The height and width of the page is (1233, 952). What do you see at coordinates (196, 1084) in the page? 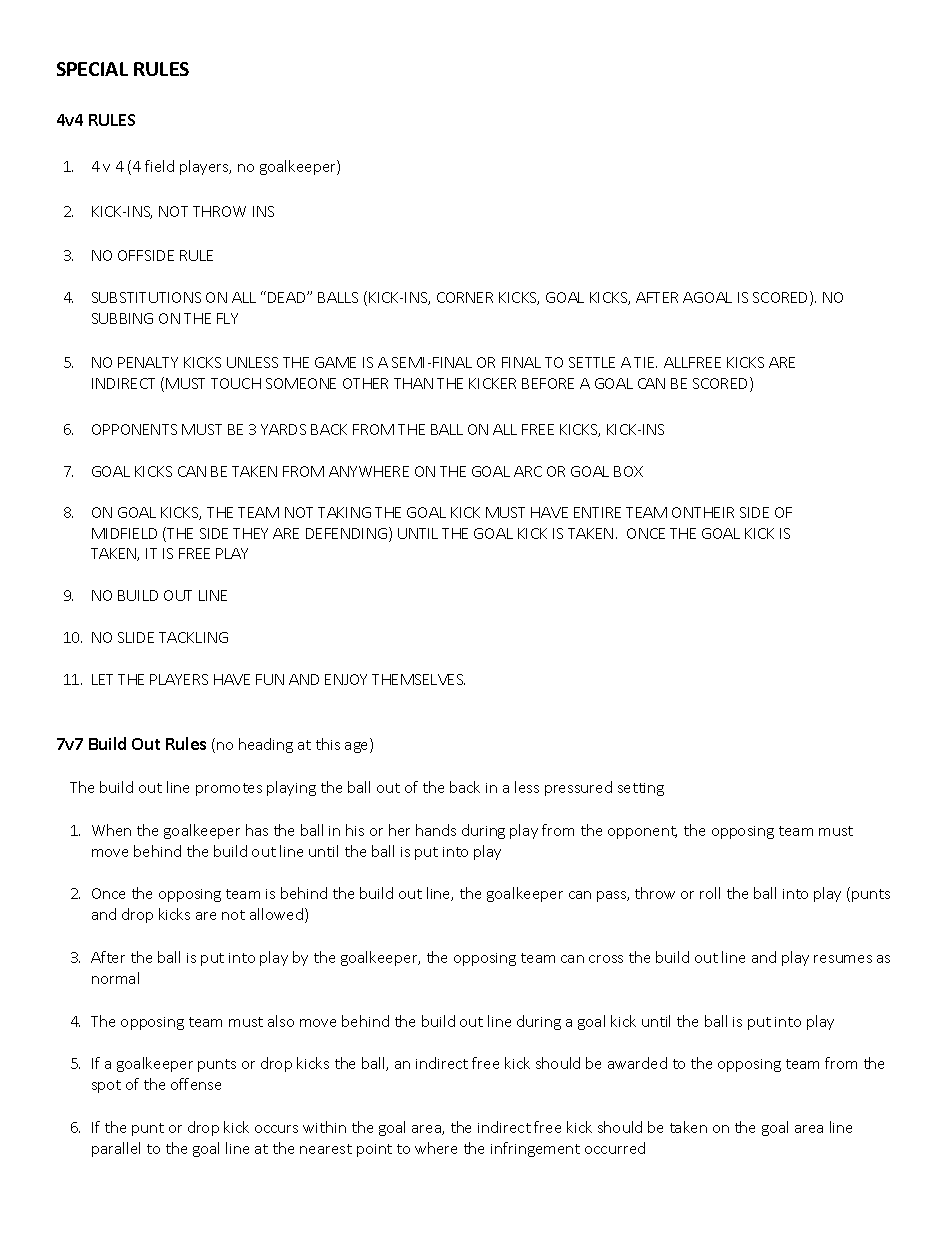
I see `offense` at bounding box center [196, 1084].
